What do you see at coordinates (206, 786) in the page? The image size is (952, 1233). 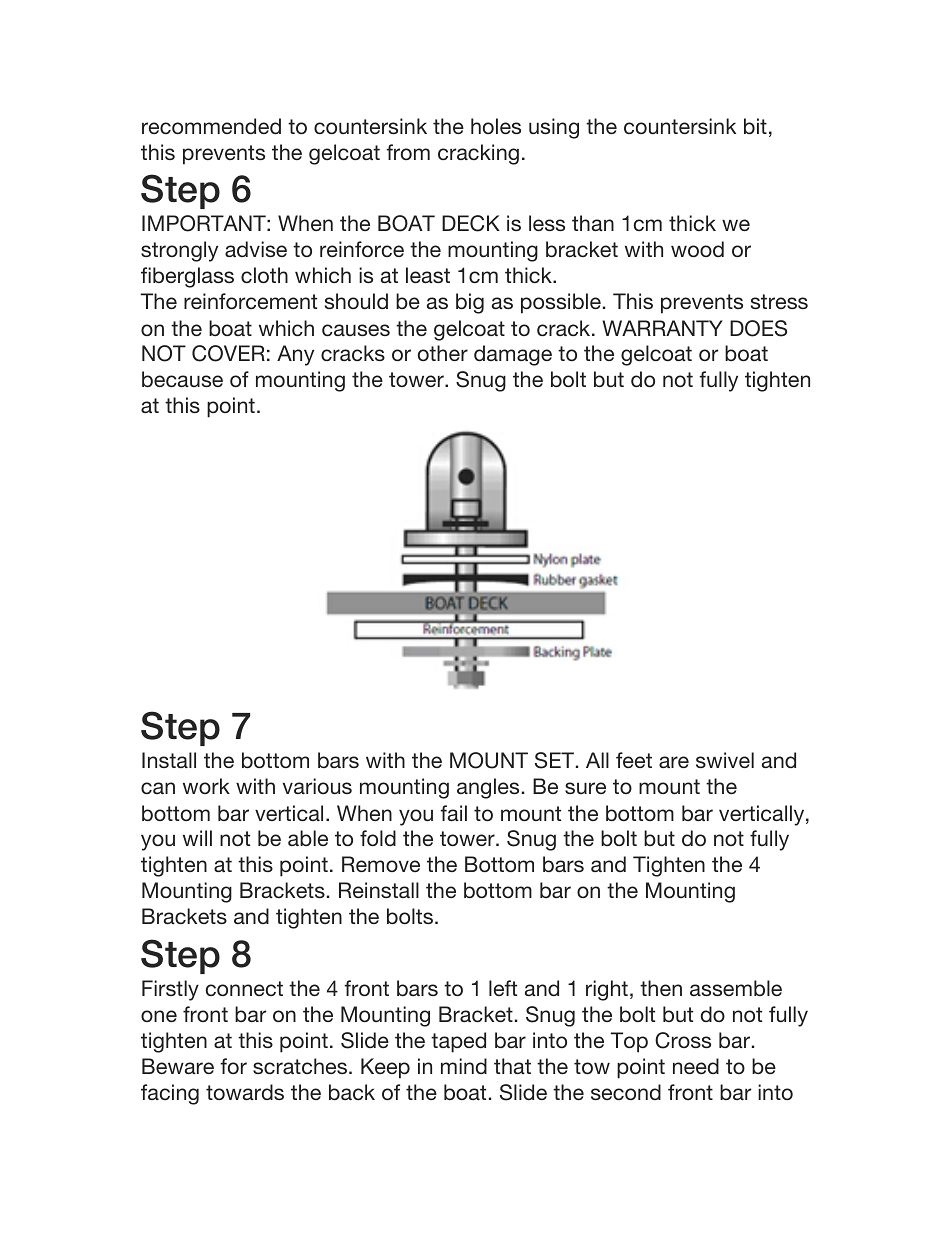 I see `work` at bounding box center [206, 786].
